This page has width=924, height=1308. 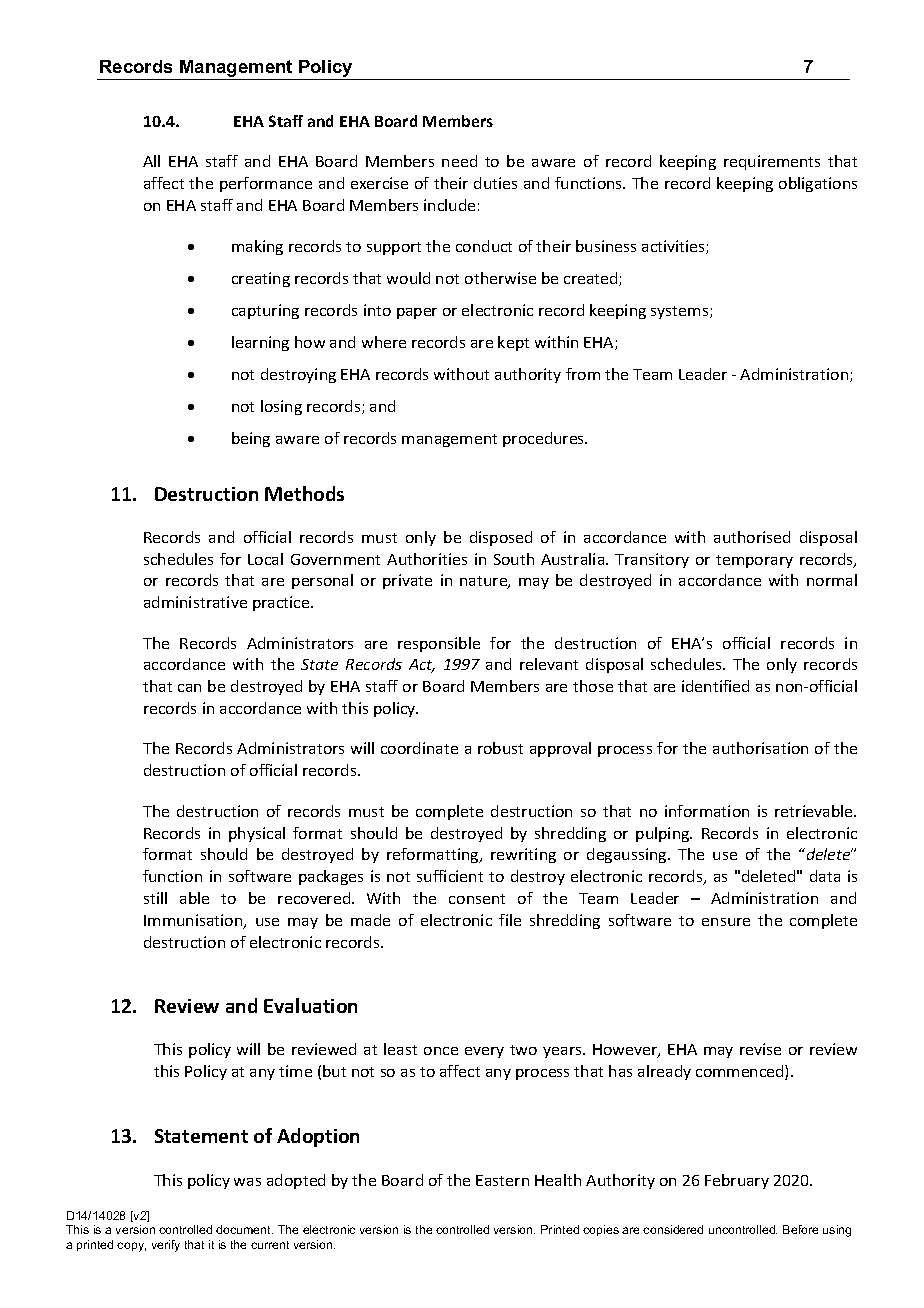 What do you see at coordinates (477, 899) in the page?
I see `consent` at bounding box center [477, 899].
